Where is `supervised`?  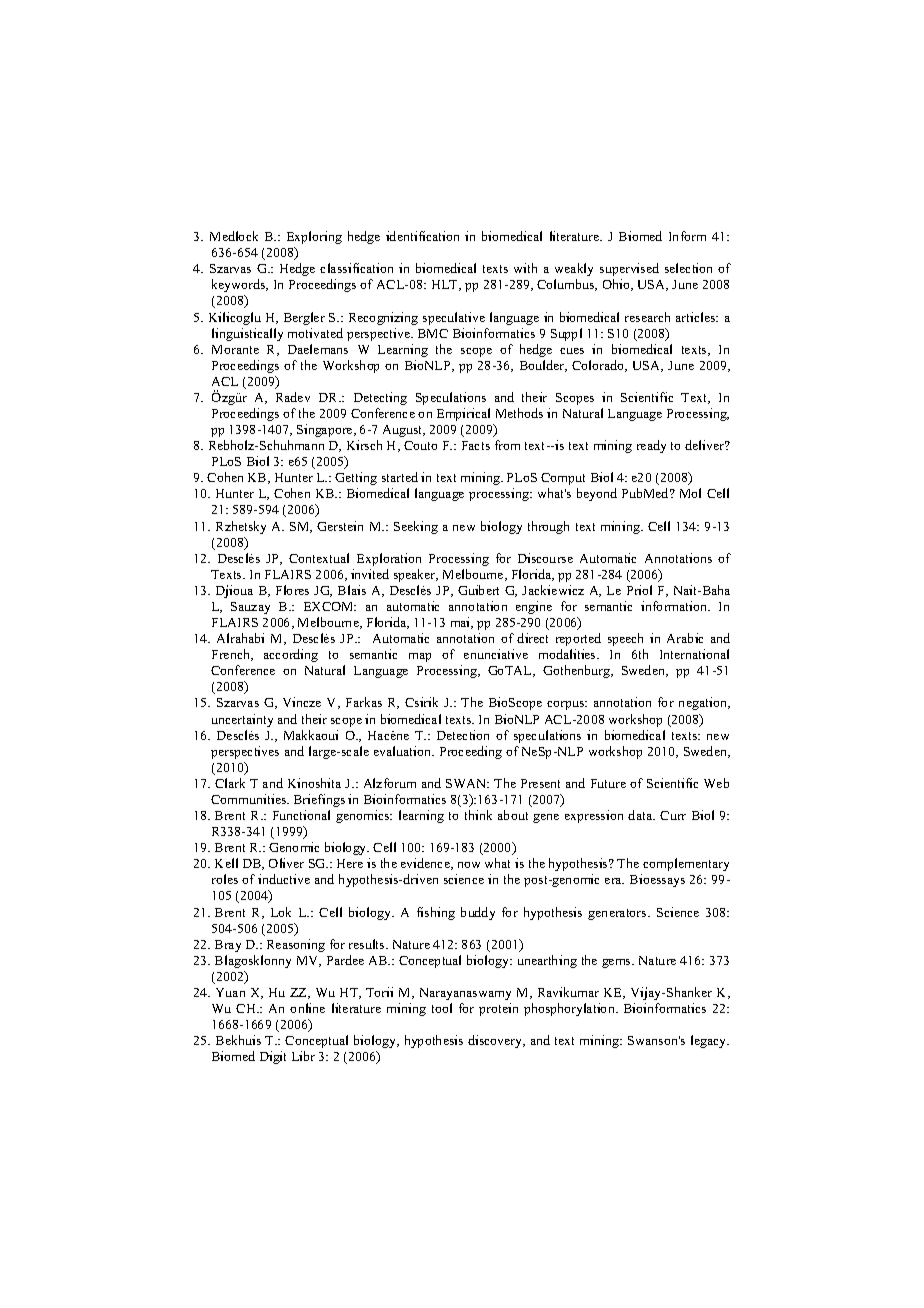
supervised is located at coordinates (629, 269).
